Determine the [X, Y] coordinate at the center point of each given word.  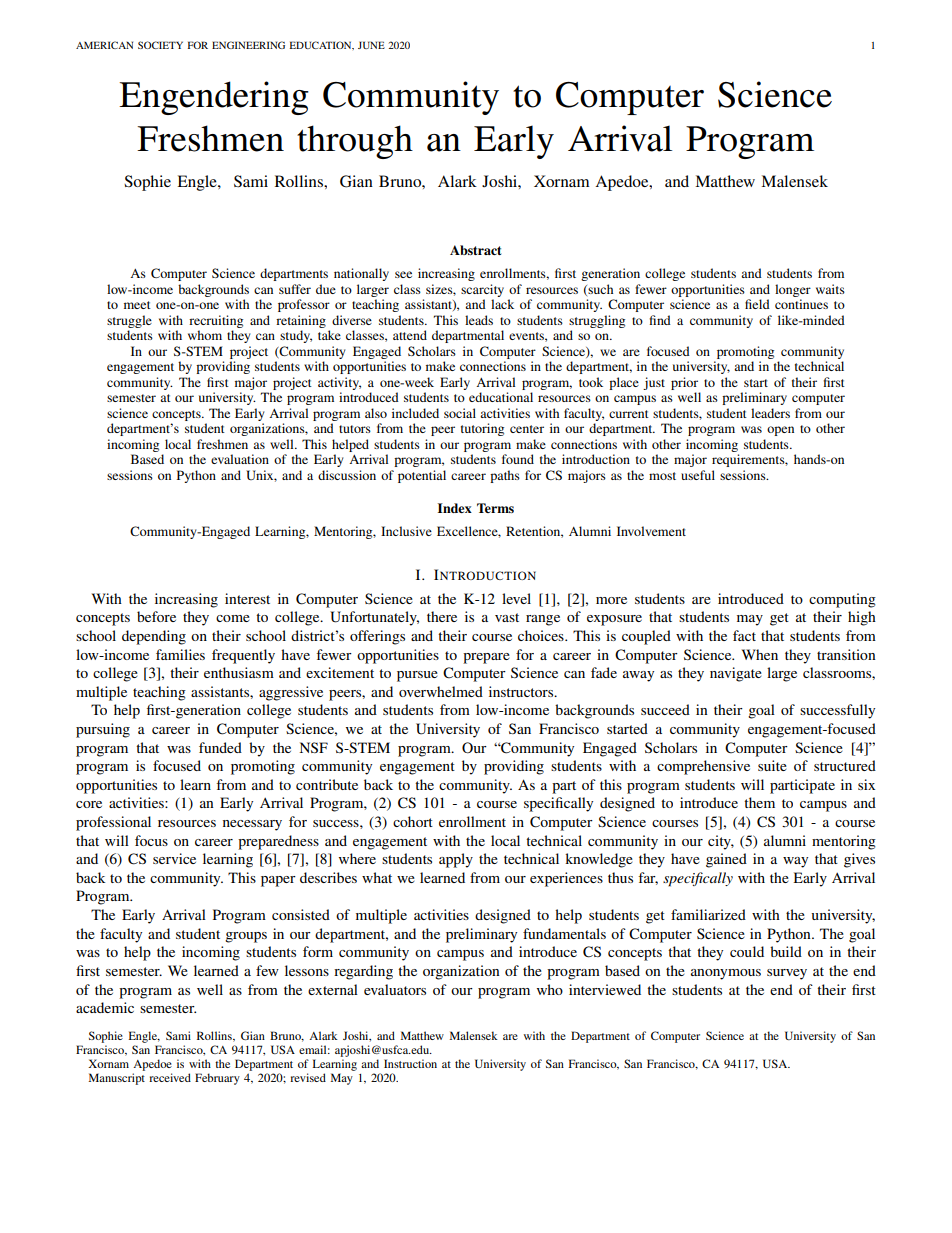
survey [787, 974]
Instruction [410, 1063]
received [170, 1077]
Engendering [214, 98]
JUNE [371, 45]
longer [793, 290]
